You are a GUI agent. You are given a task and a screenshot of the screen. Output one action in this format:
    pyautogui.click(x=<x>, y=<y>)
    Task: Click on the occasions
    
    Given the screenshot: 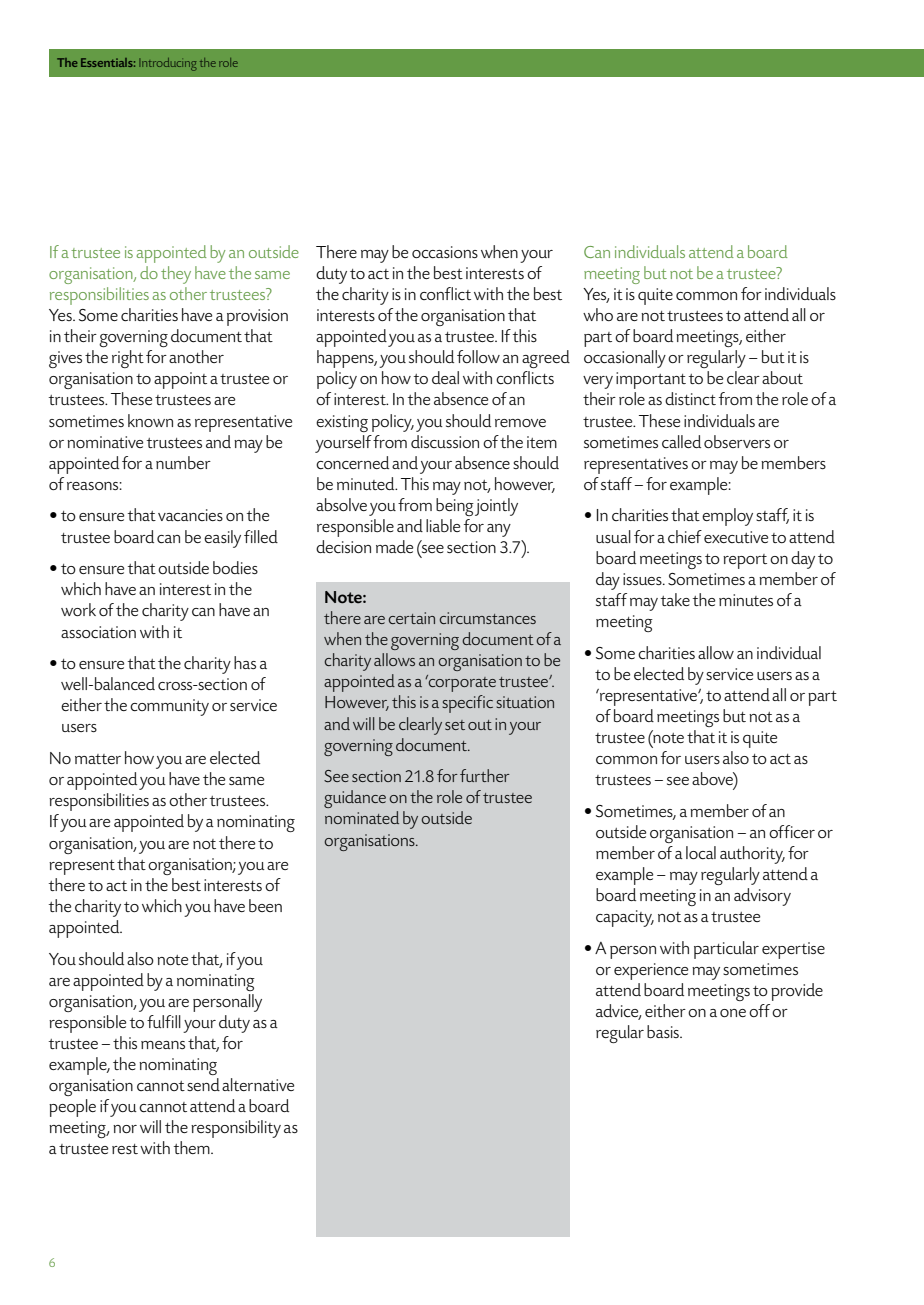 What is the action you would take?
    pyautogui.click(x=445, y=252)
